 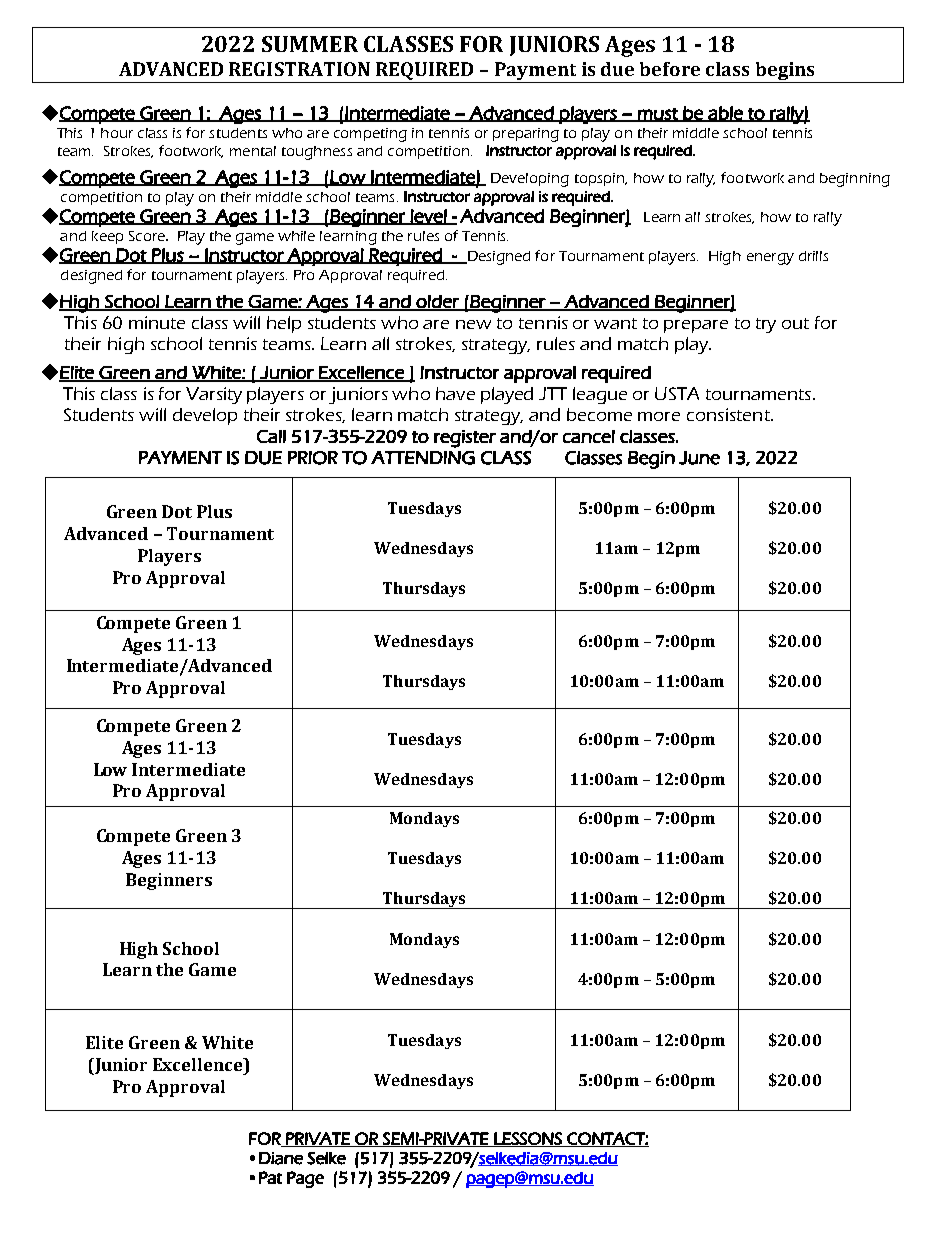 I want to click on ATTENDING, so click(x=423, y=458).
